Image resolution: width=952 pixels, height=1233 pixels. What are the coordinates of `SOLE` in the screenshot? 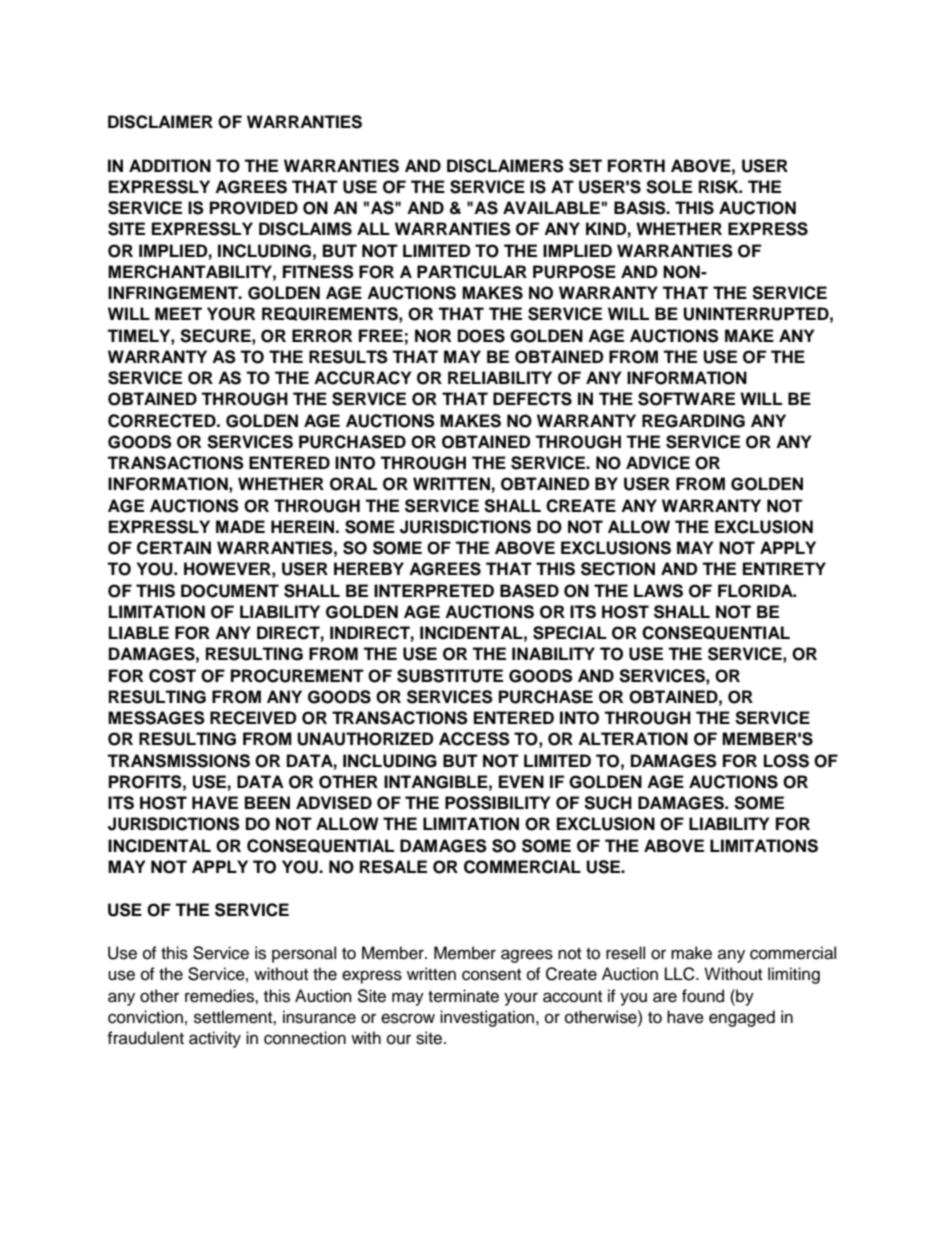 It's located at (669, 187).
